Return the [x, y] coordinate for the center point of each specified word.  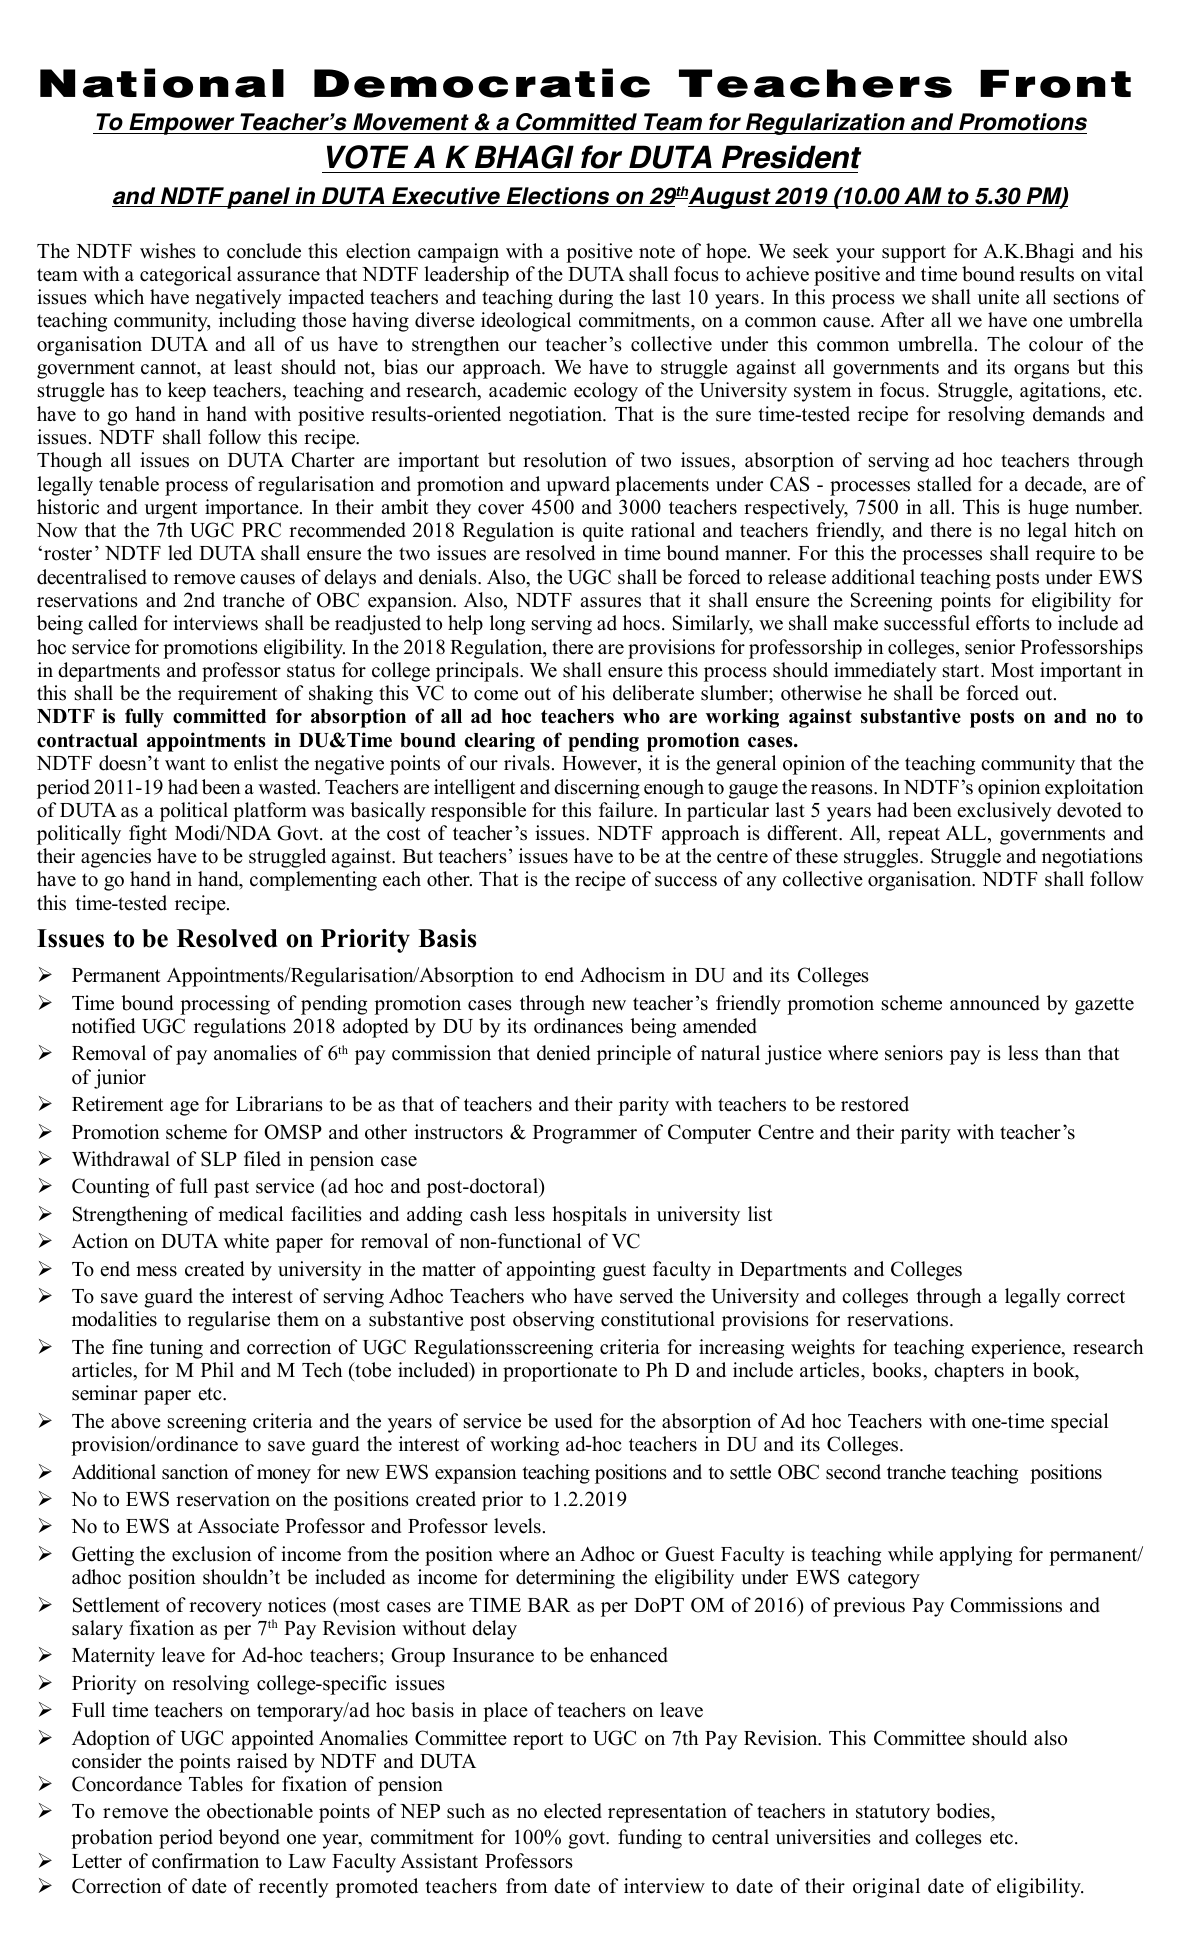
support [914, 254]
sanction [195, 1472]
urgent [171, 510]
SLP [219, 1159]
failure [627, 810]
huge [1048, 509]
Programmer [585, 1134]
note [657, 252]
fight [148, 835]
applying [975, 1556]
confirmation [205, 1861]
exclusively [1005, 812]
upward [578, 486]
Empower [180, 124]
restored [875, 1104]
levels [517, 1526]
